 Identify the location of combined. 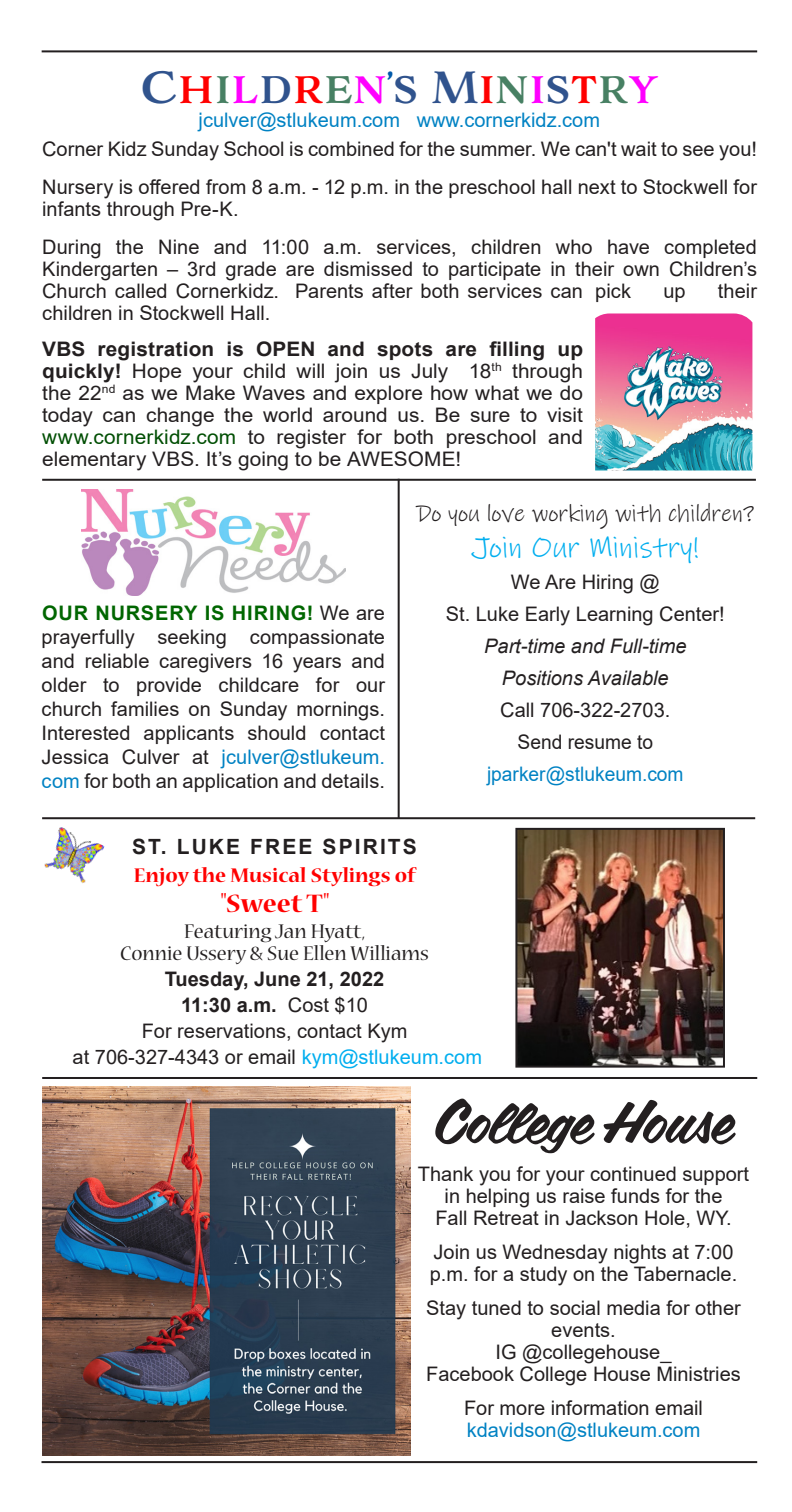
(351, 148).
